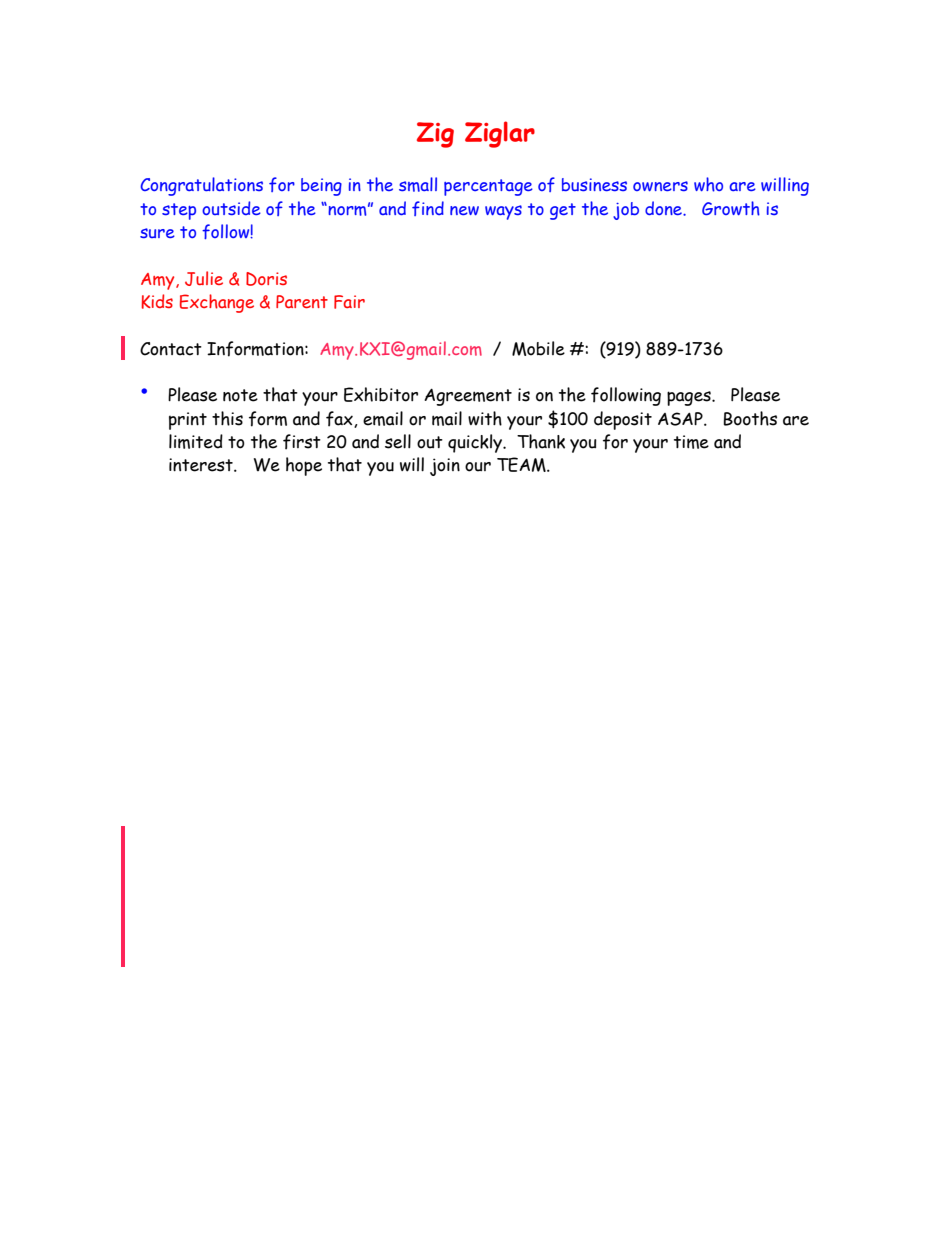 This screenshot has width=952, height=1233. What do you see at coordinates (500, 134) in the screenshot?
I see `Ziglar` at bounding box center [500, 134].
